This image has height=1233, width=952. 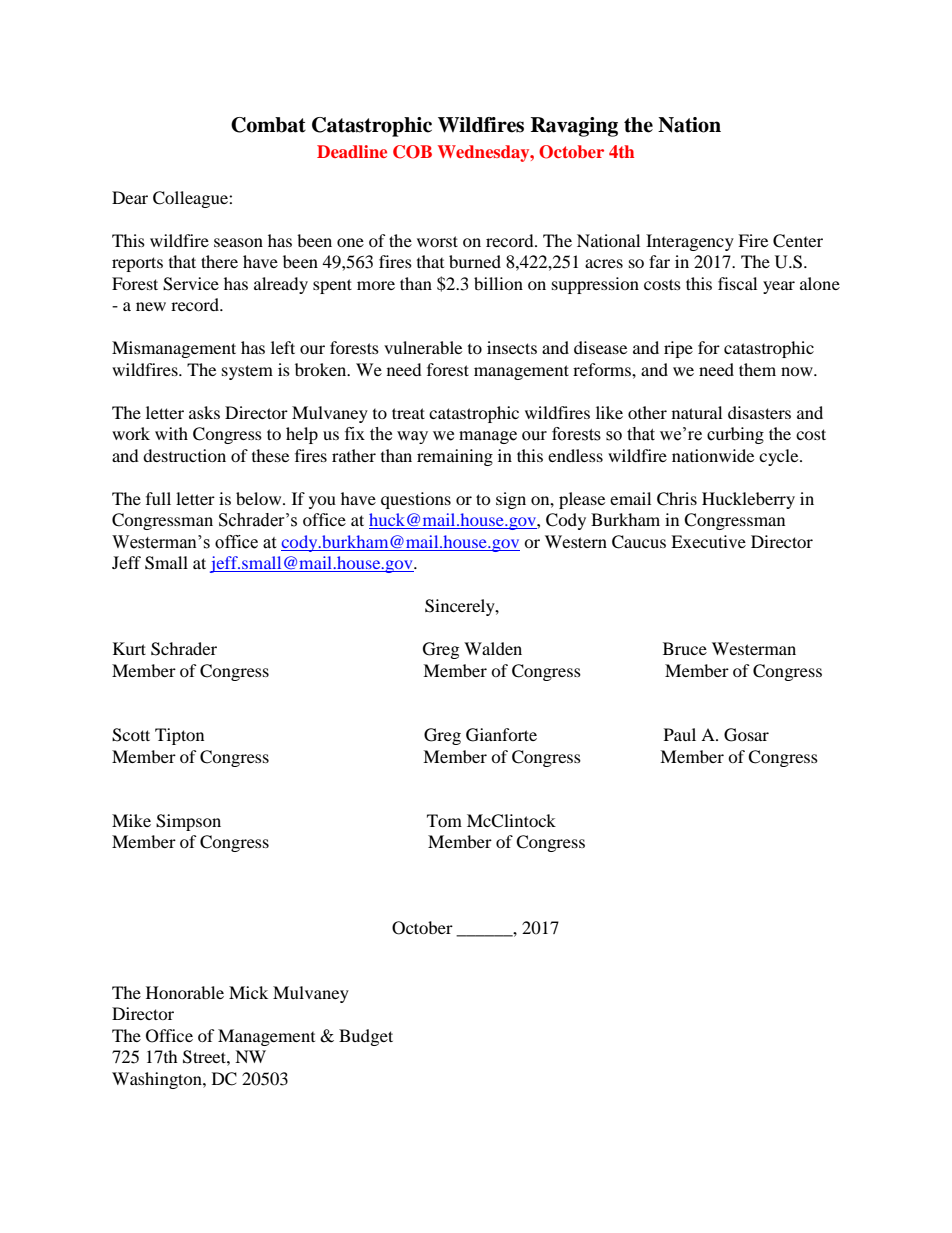 What do you see at coordinates (158, 1080) in the image?
I see `Washington` at bounding box center [158, 1080].
